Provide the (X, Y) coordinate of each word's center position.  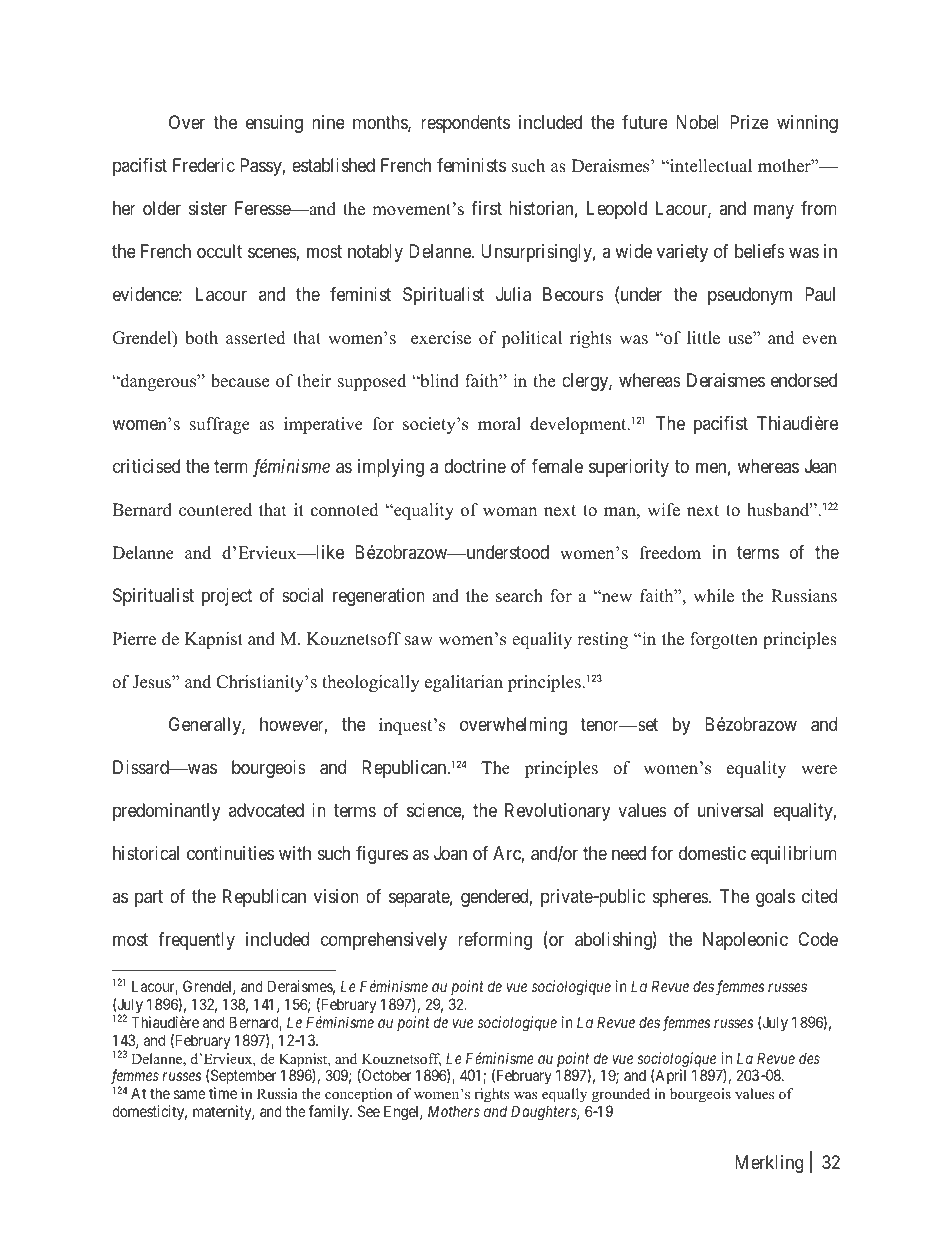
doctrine (475, 466)
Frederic (204, 165)
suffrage (220, 425)
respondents (465, 124)
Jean (821, 466)
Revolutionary (557, 812)
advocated (266, 810)
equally (566, 1097)
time (223, 1093)
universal (730, 810)
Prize (749, 122)
